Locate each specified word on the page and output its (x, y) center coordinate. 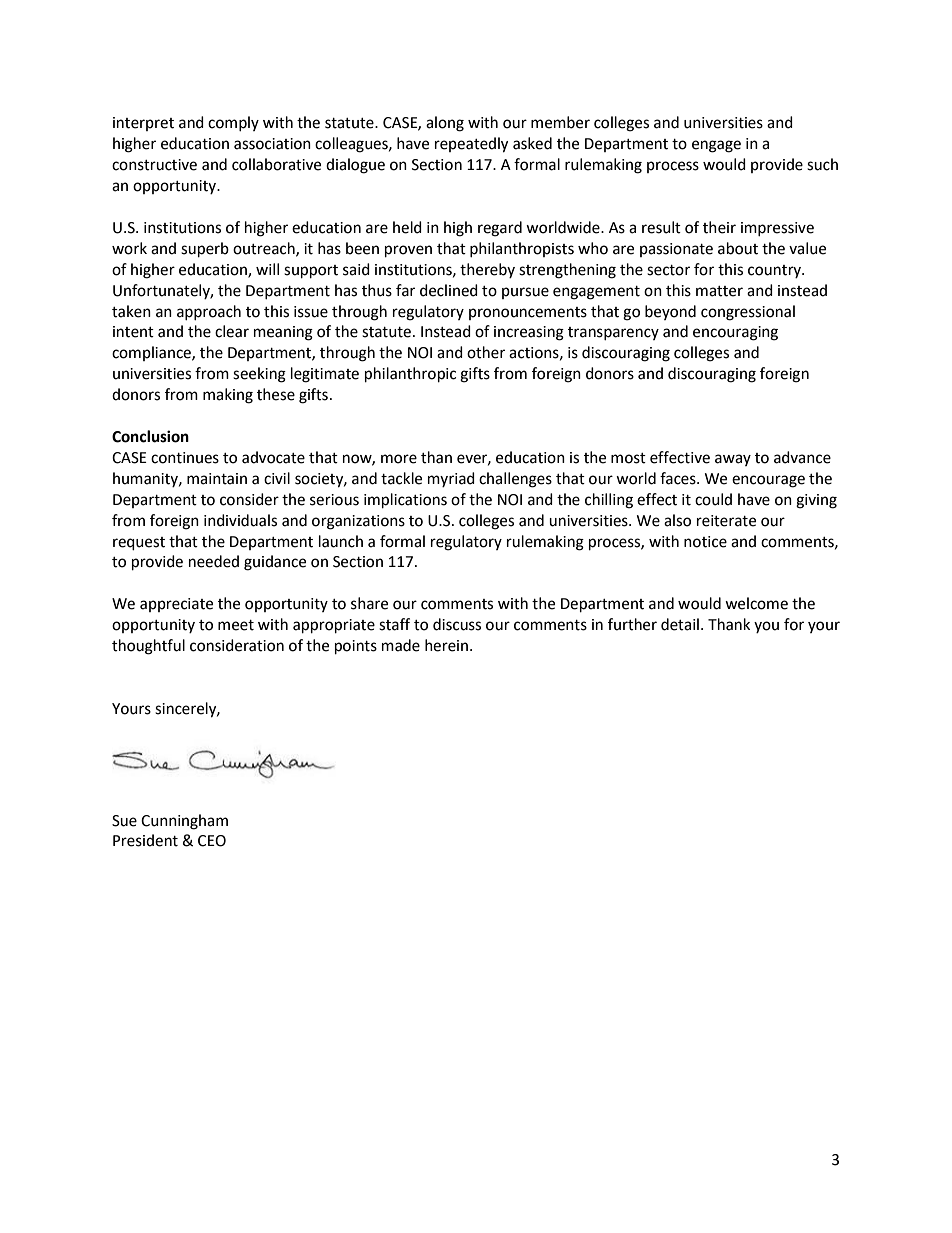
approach (209, 312)
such (822, 164)
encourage (768, 481)
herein (446, 645)
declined (449, 290)
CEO (212, 841)
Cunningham (184, 822)
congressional (748, 313)
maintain (217, 479)
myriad (451, 479)
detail (680, 624)
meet (236, 625)
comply (233, 123)
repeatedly (471, 145)
